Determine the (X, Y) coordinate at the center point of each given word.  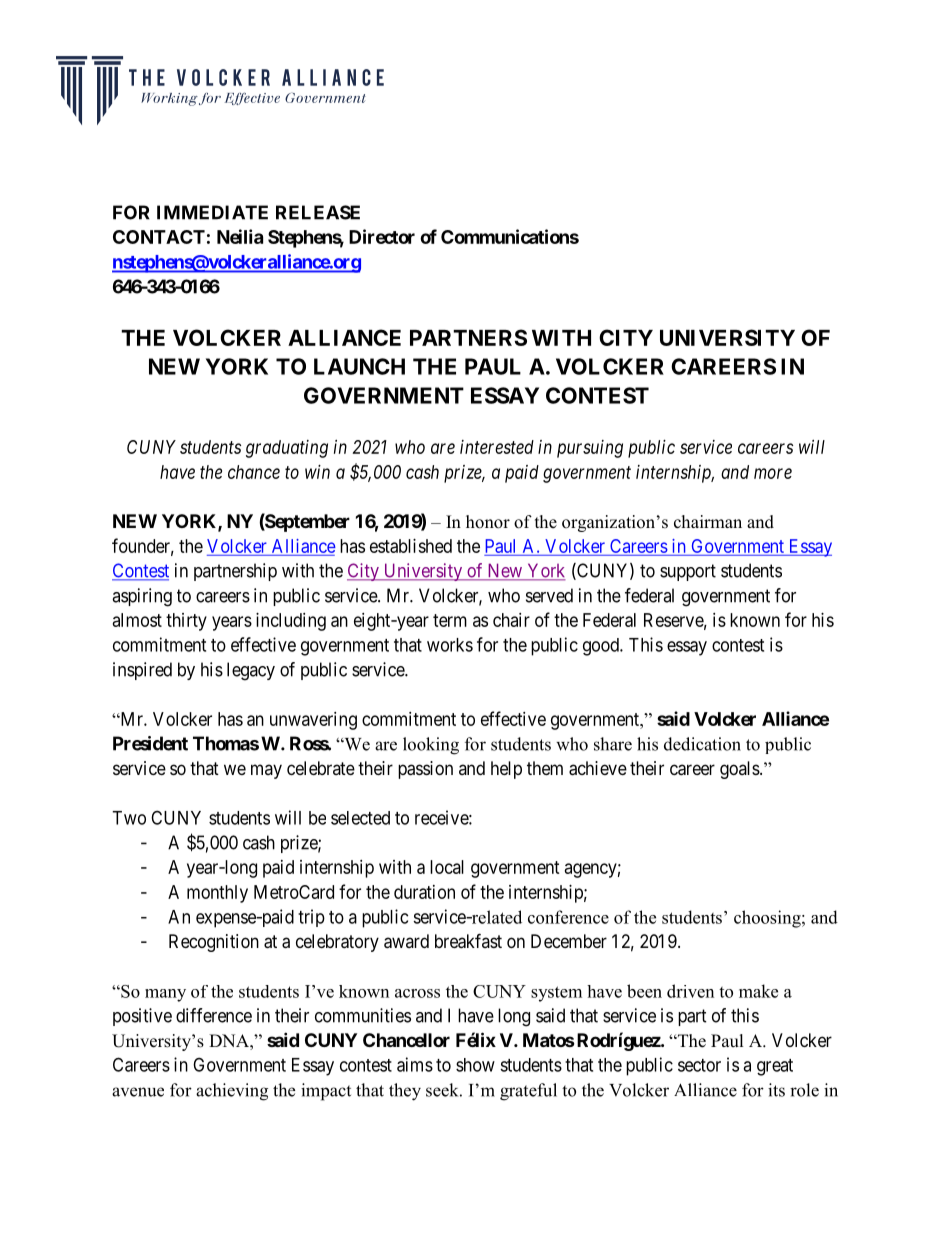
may (266, 771)
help (506, 770)
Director (382, 236)
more (773, 473)
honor (488, 522)
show (475, 1065)
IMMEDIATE (212, 212)
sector (699, 1065)
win (317, 472)
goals (740, 770)
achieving (232, 1092)
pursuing (590, 449)
